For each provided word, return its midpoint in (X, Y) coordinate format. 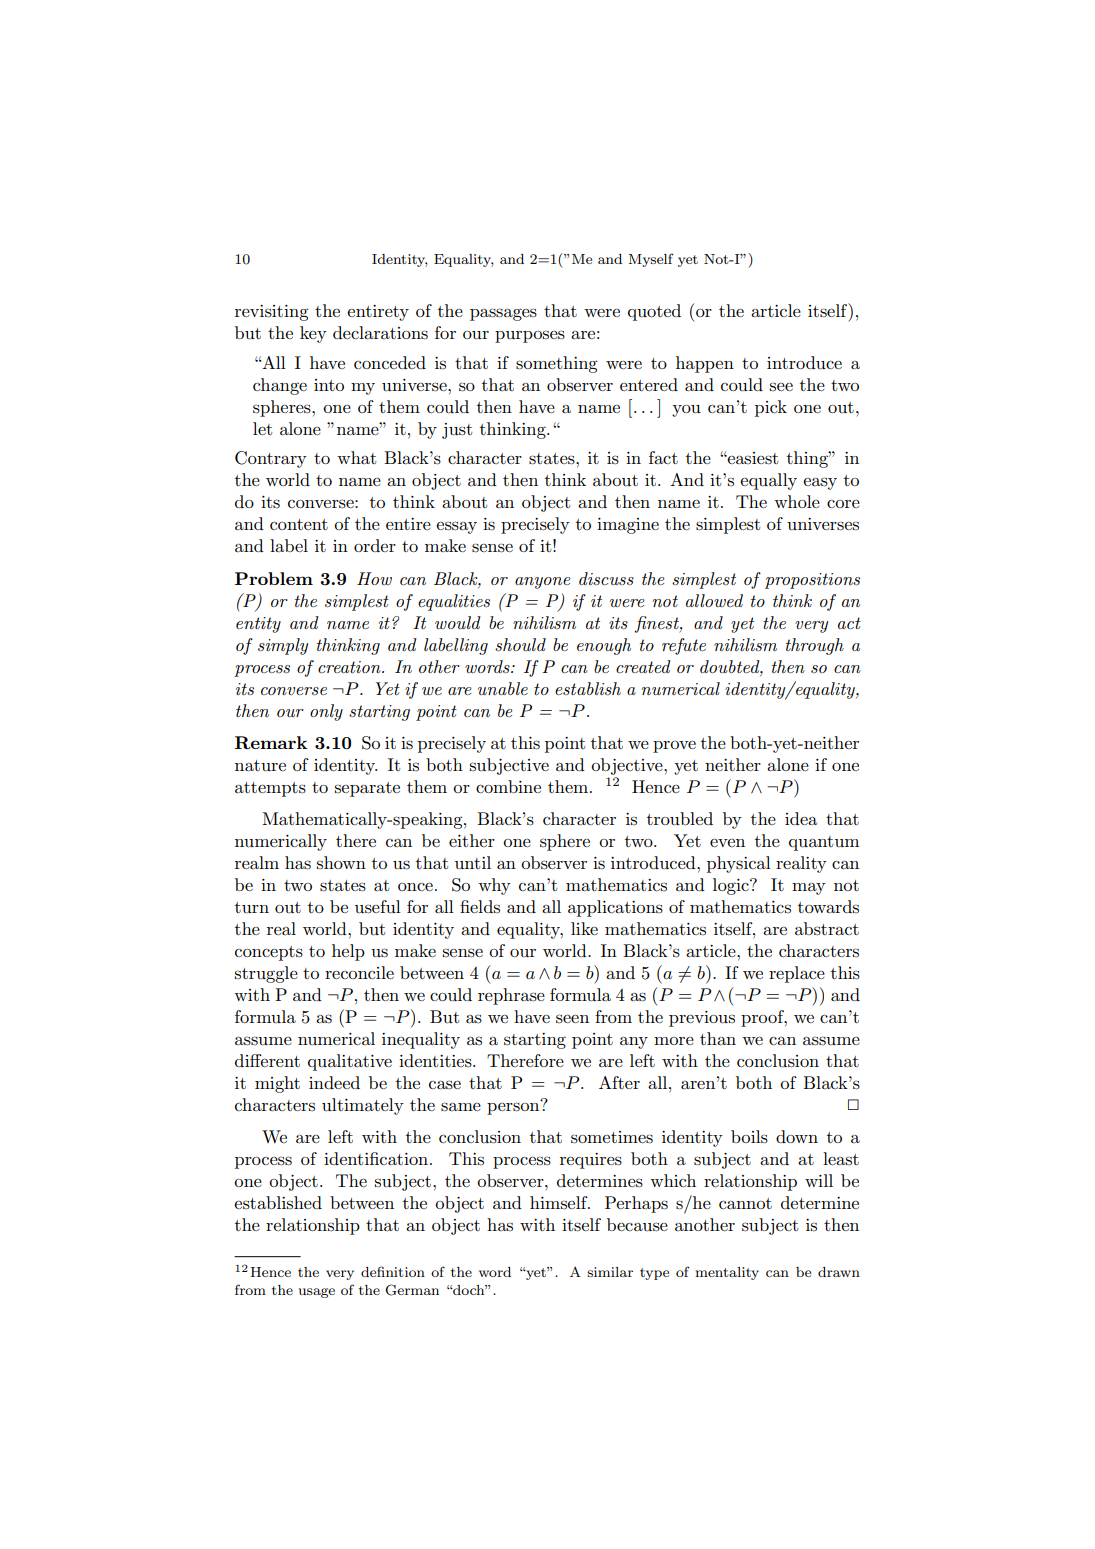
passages (503, 314)
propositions (812, 581)
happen (705, 364)
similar (610, 1272)
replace (797, 974)
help (348, 952)
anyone (543, 583)
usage (317, 1293)
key (313, 334)
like (584, 928)
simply (283, 646)
